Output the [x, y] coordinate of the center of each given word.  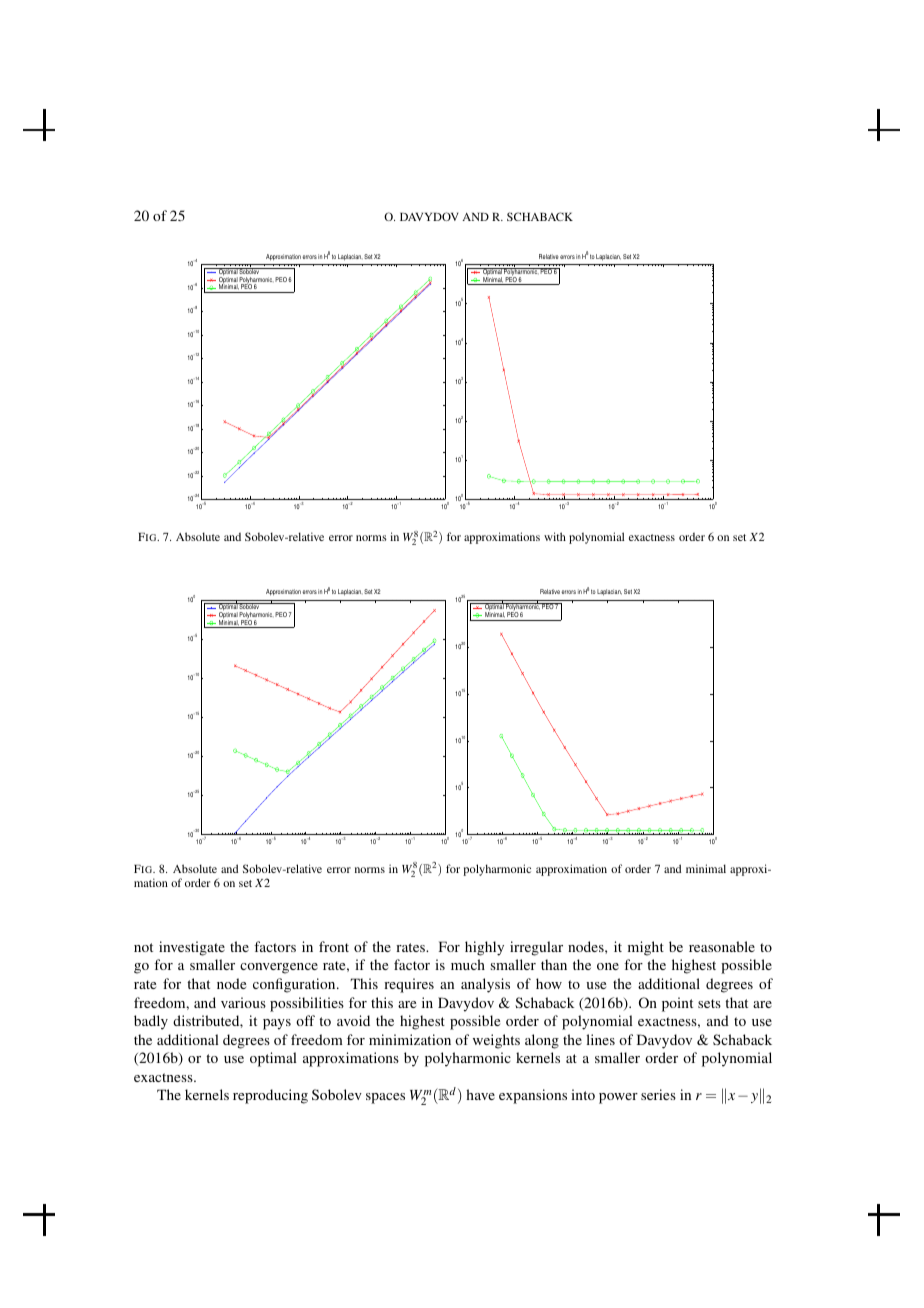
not [143, 947]
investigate [192, 948]
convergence [279, 968]
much [468, 964]
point [677, 1004]
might [646, 948]
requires [409, 985]
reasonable [722, 946]
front [334, 946]
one [608, 966]
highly [484, 948]
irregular [536, 948]
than [554, 964]
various [243, 1002]
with [555, 536]
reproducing [270, 1096]
